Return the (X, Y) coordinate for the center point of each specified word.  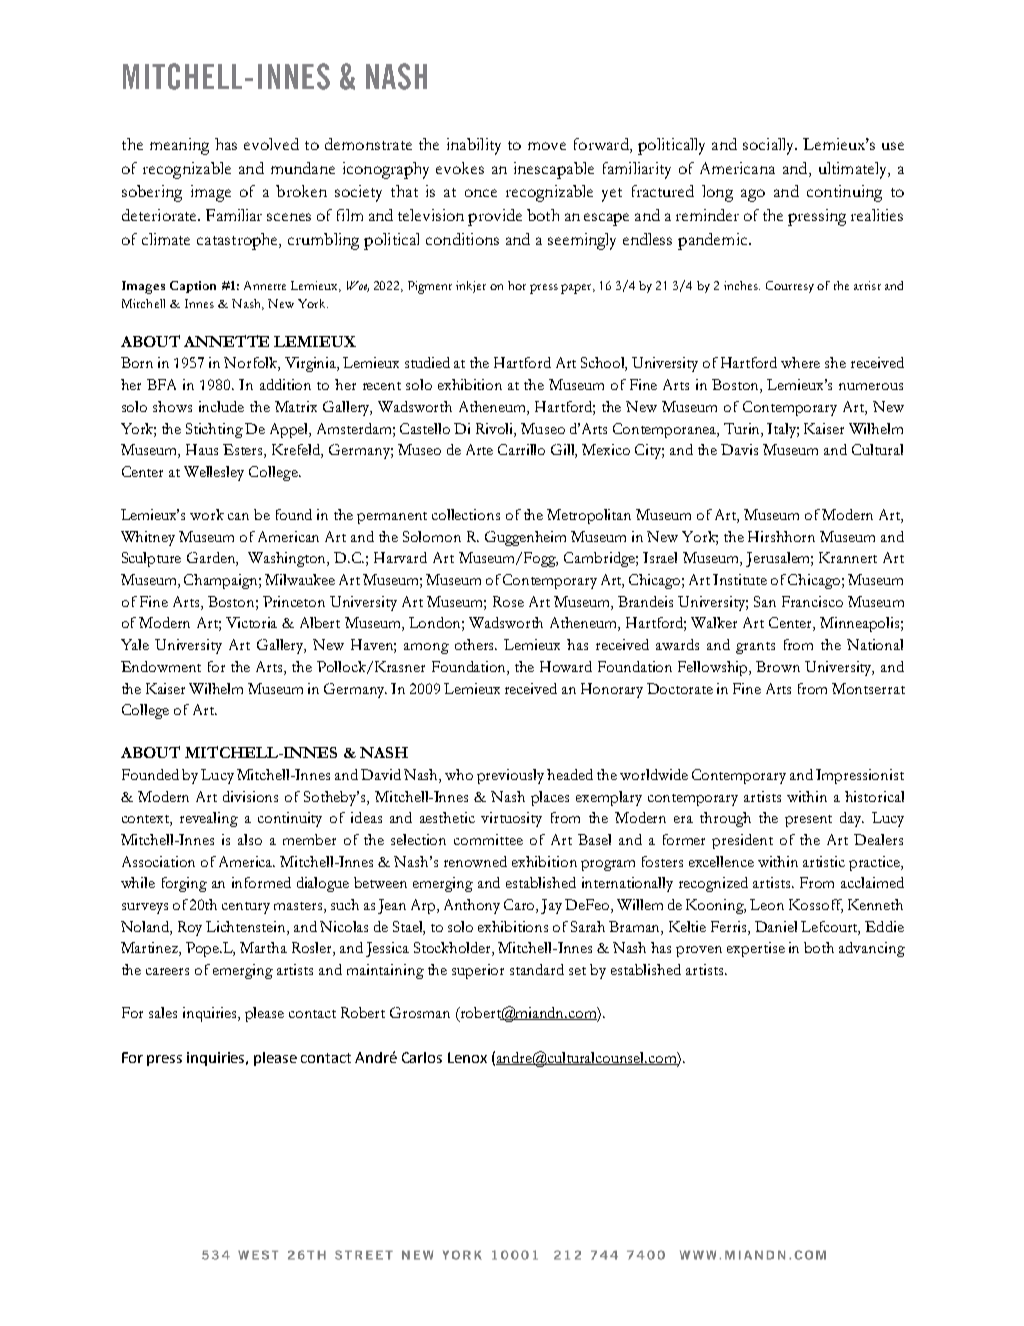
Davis (739, 449)
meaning (179, 146)
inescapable (554, 170)
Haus (202, 449)
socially (770, 146)
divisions (250, 796)
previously (510, 776)
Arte (479, 449)
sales (163, 1012)
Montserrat (868, 688)
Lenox (467, 1057)
